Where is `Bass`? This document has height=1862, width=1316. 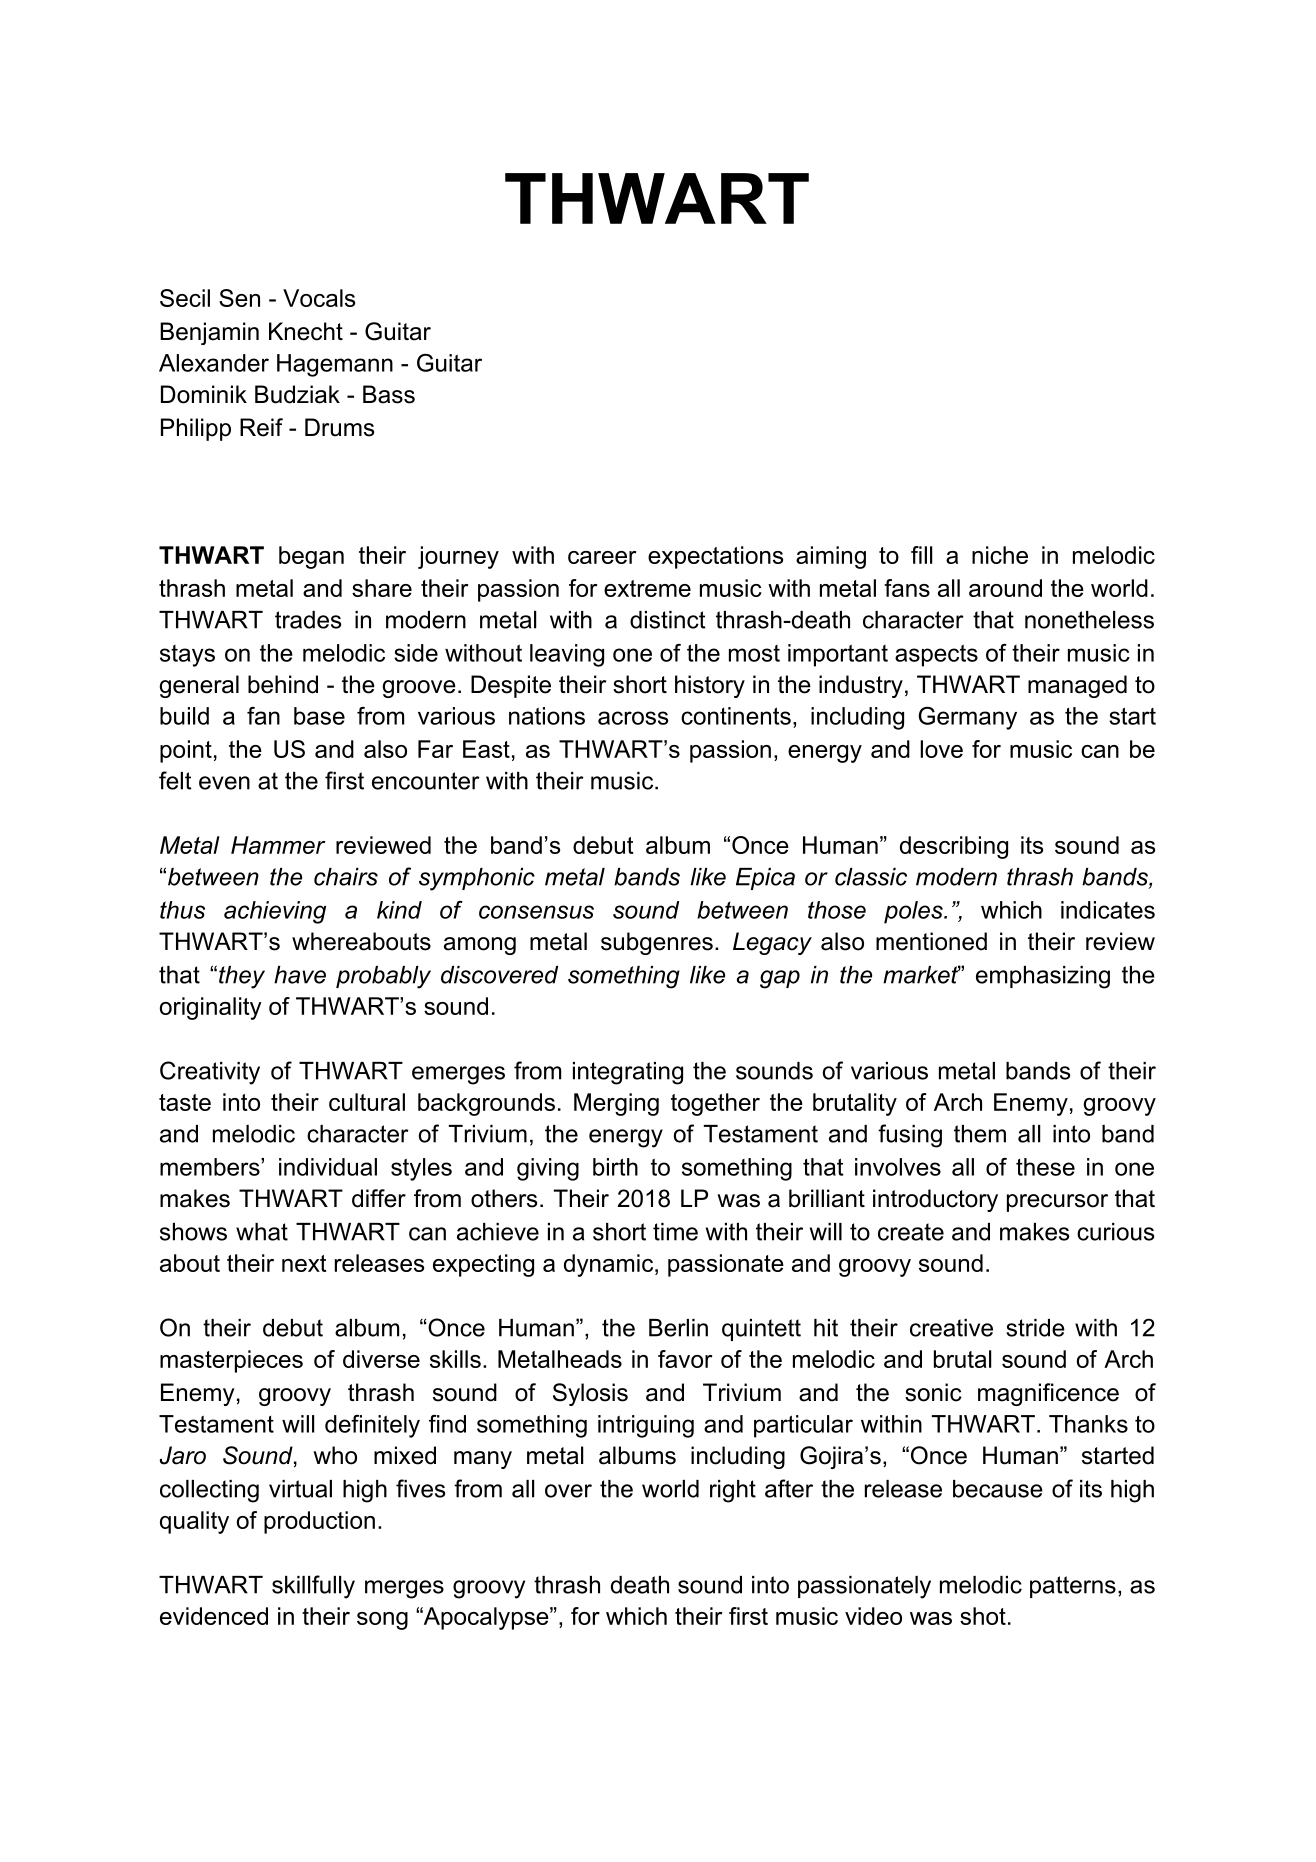 Bass is located at coordinates (389, 394).
